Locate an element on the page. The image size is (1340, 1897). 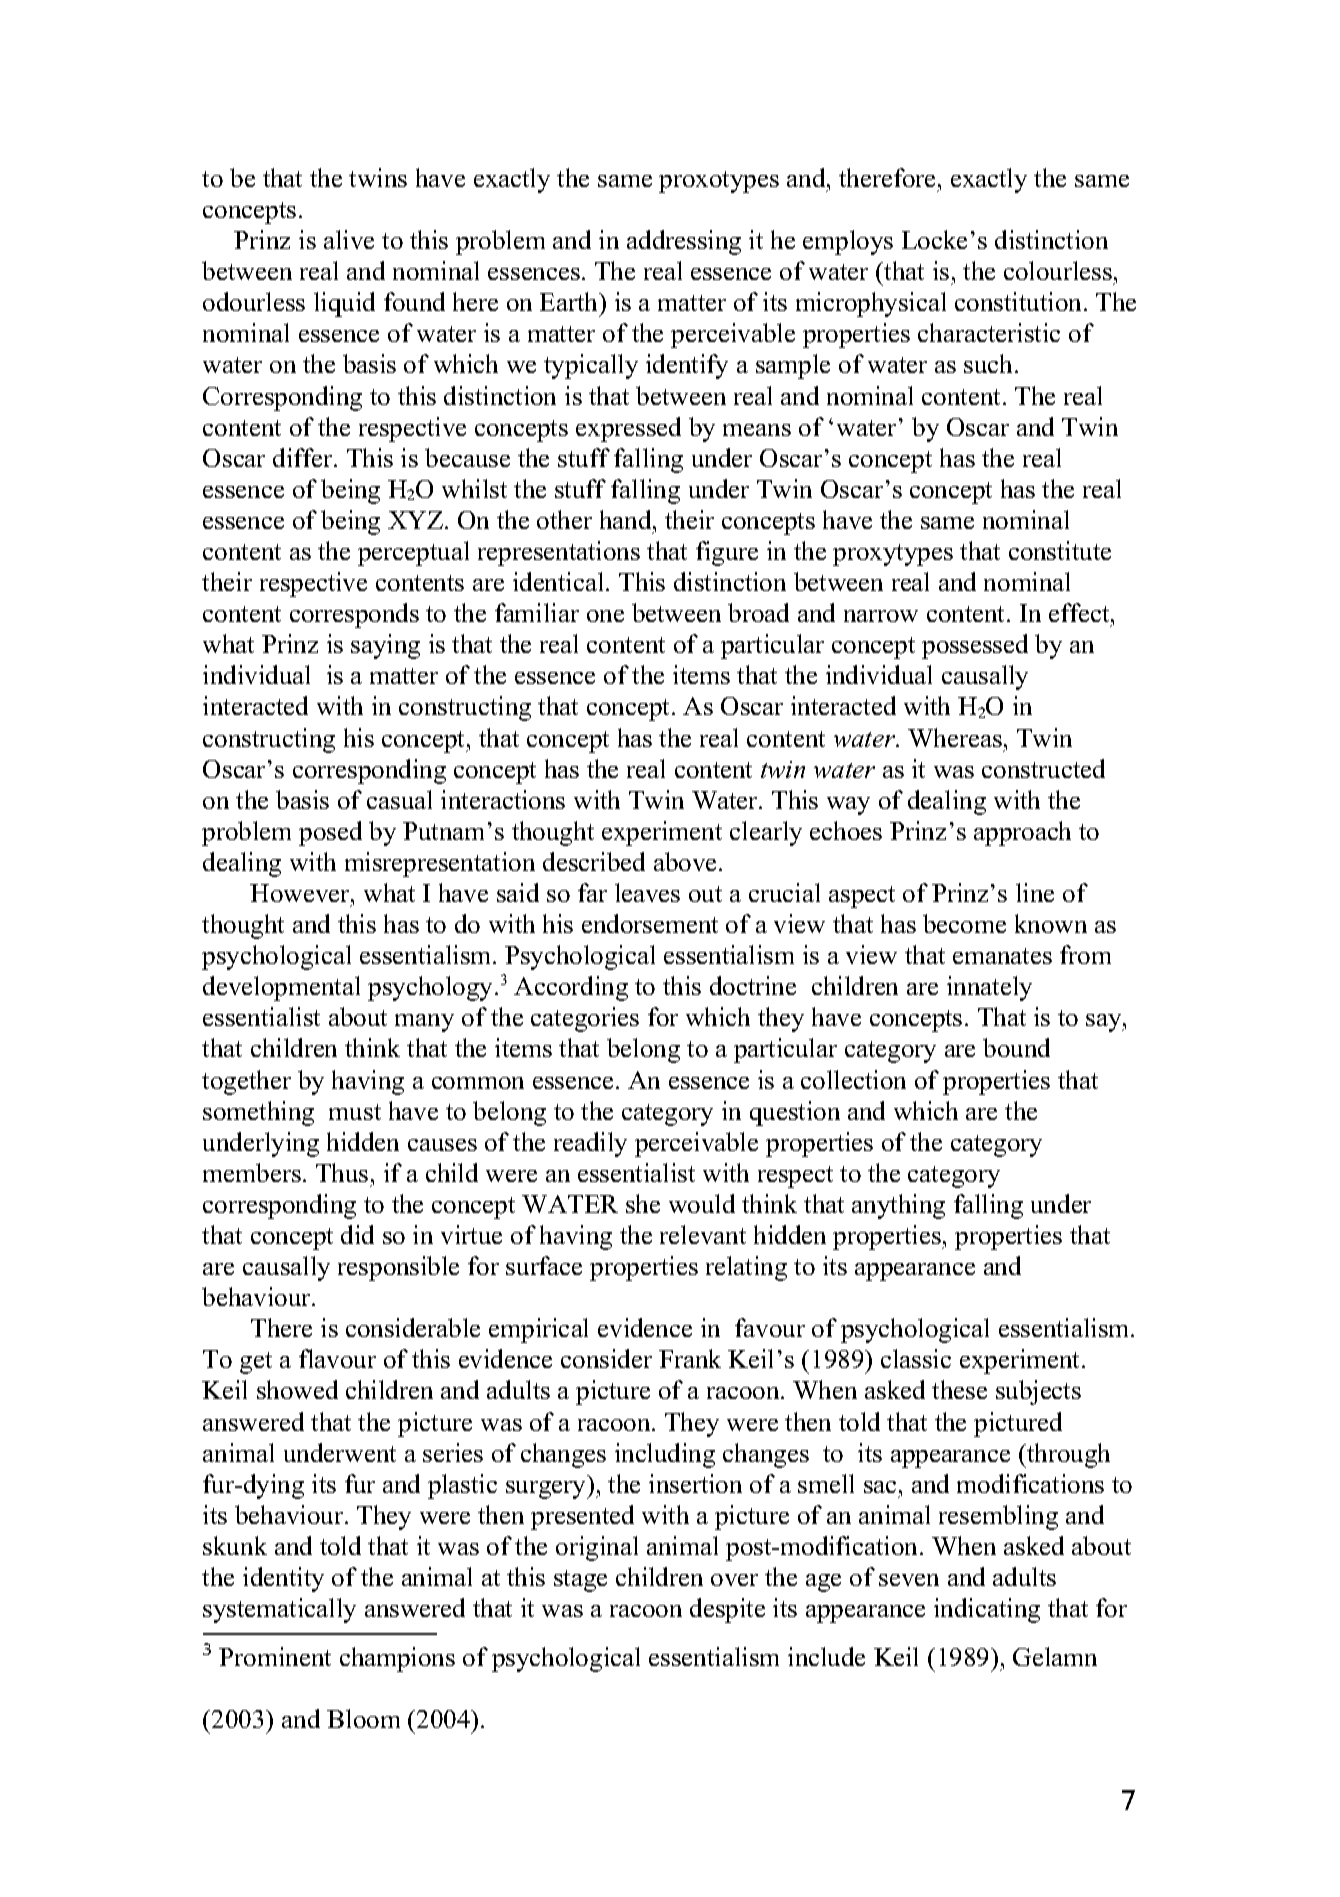
Frank is located at coordinates (690, 1358).
